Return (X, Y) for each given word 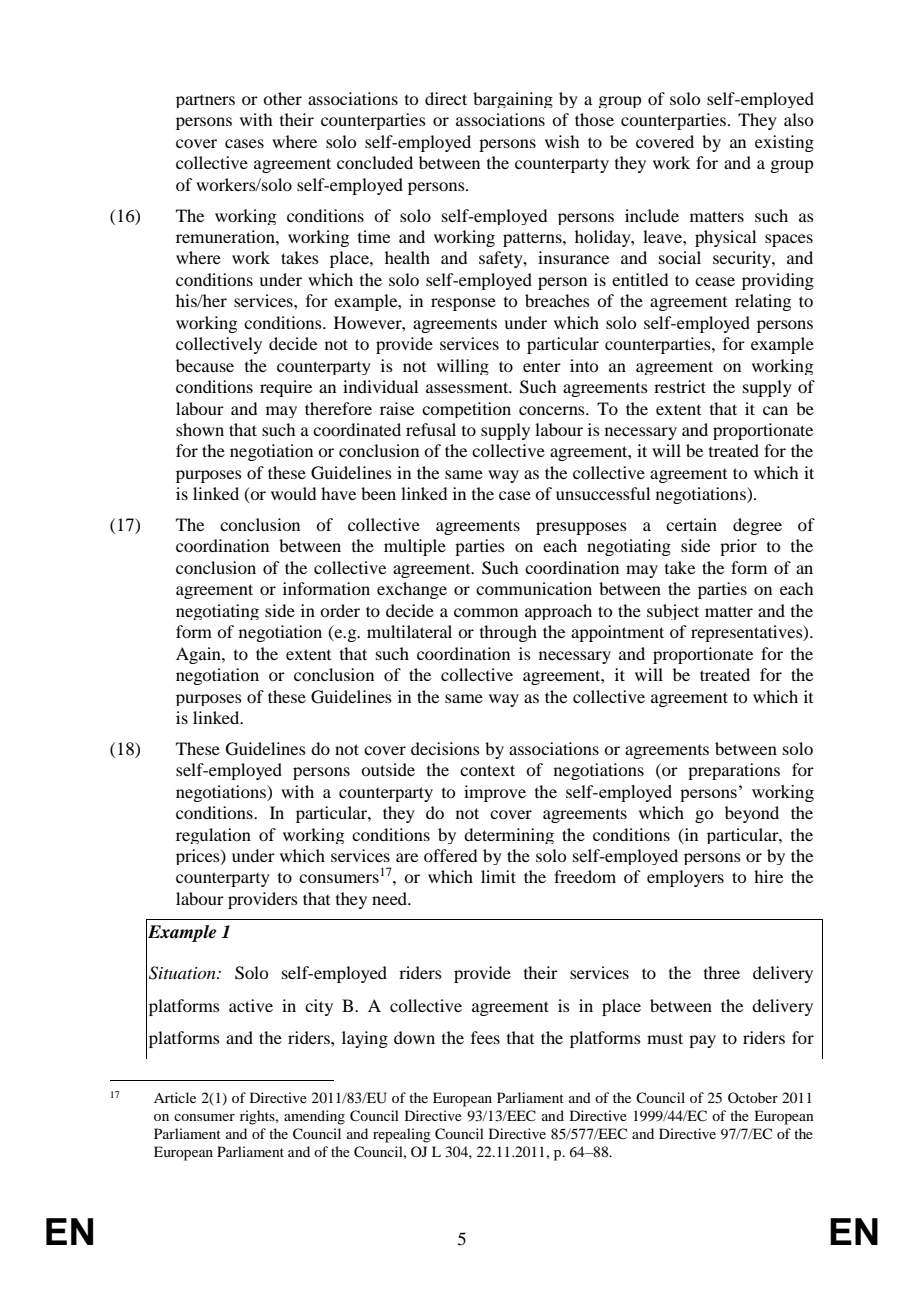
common (486, 612)
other (282, 98)
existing (784, 143)
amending (314, 1117)
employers (685, 878)
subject (673, 612)
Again (199, 655)
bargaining (513, 100)
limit (498, 876)
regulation (213, 836)
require (286, 388)
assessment (468, 387)
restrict (680, 386)
